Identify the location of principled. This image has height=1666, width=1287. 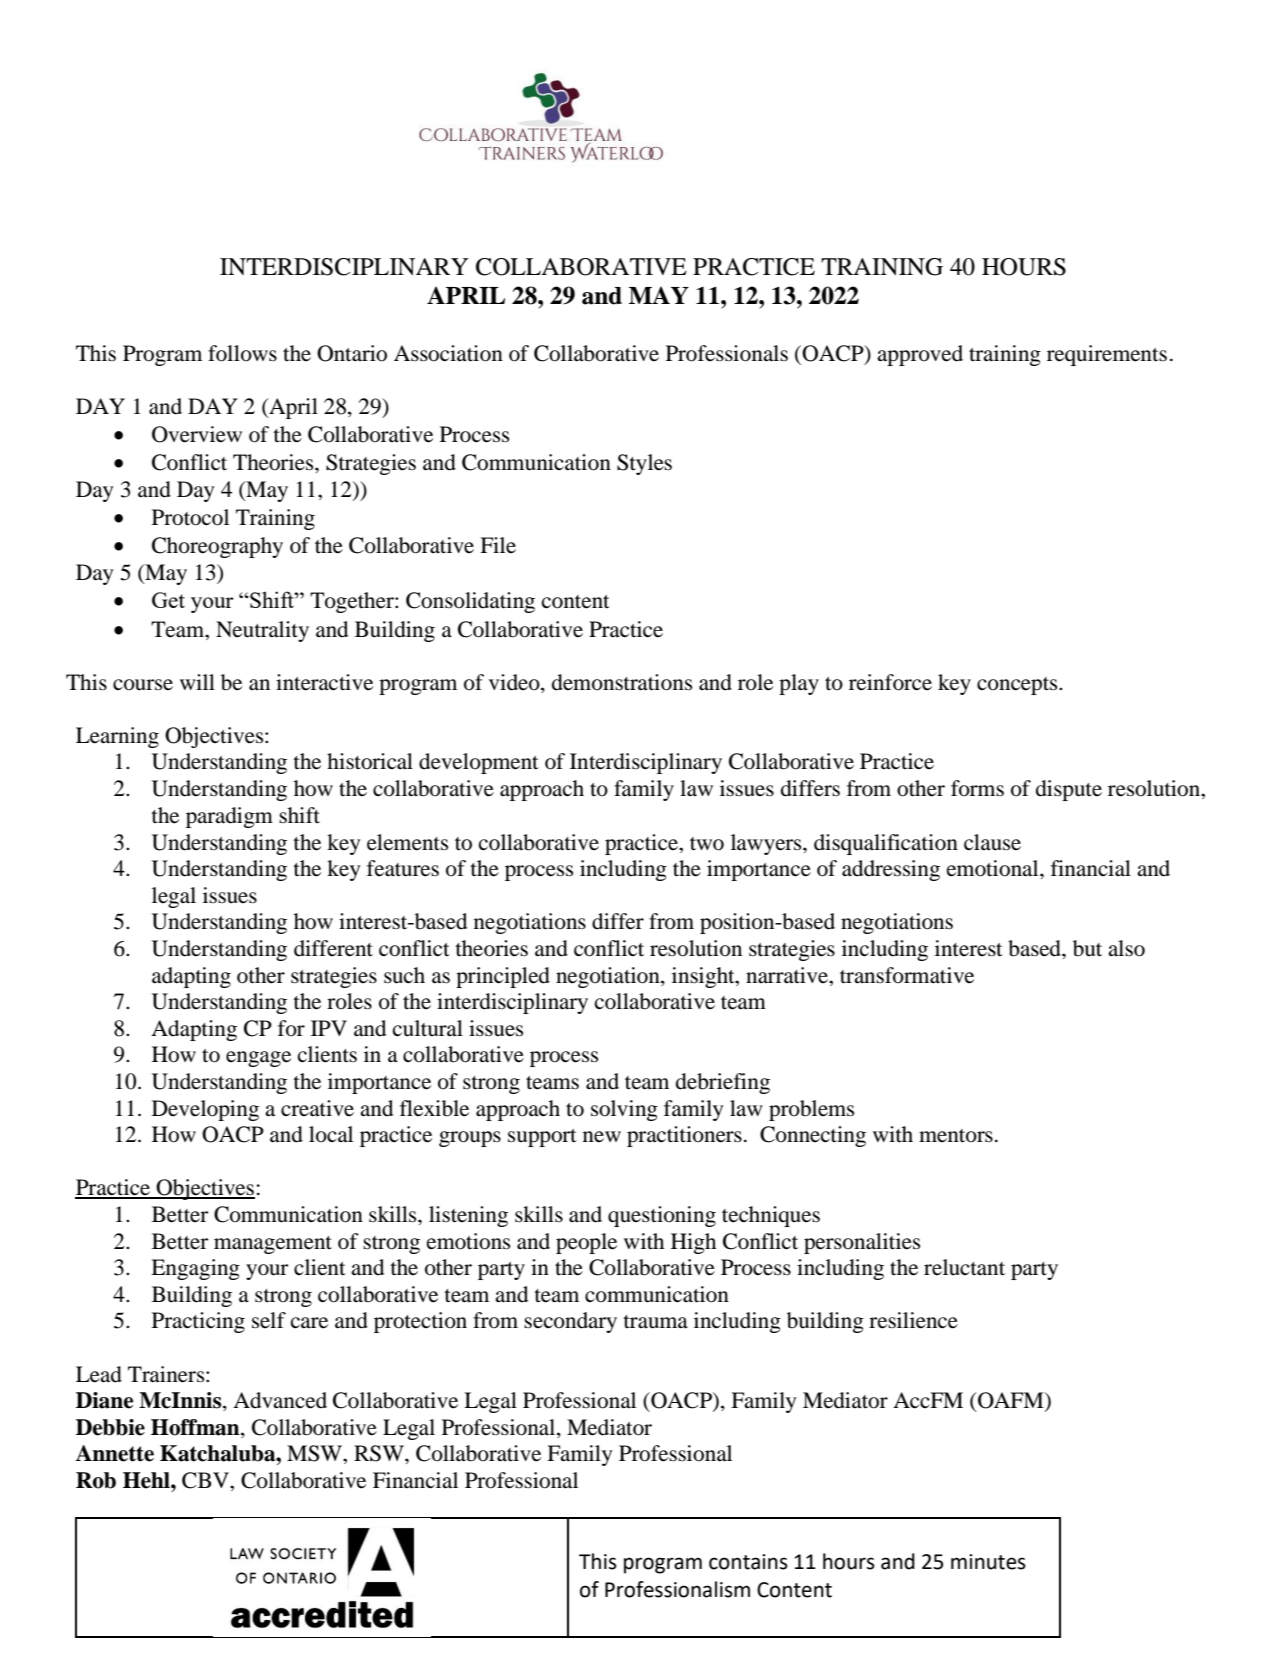
(503, 977).
